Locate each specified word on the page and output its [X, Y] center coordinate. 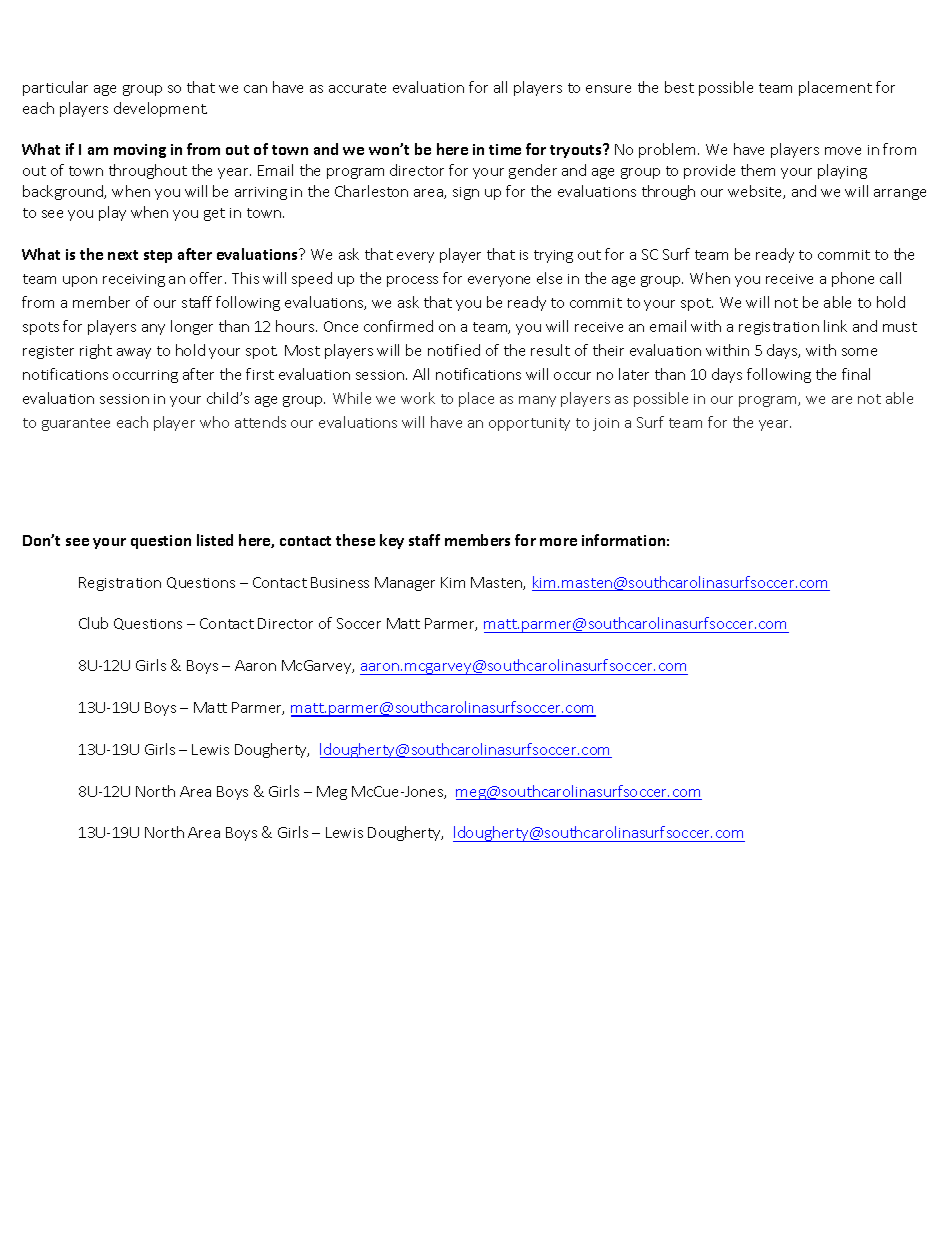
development [160, 109]
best [679, 87]
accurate [357, 88]
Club [93, 623]
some [859, 352]
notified [454, 350]
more [558, 542]
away [134, 353]
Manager [405, 584]
